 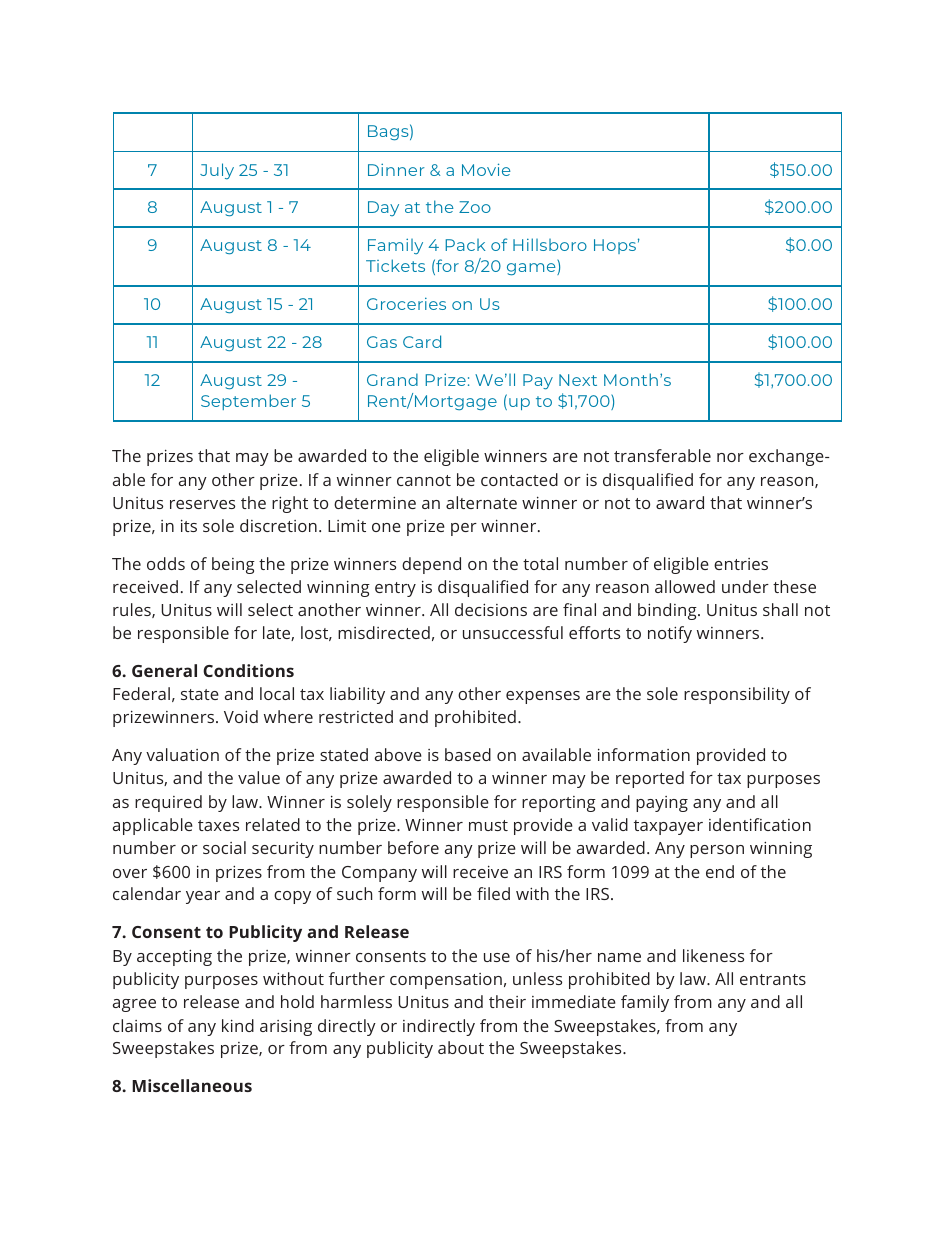 I want to click on about, so click(x=461, y=1047).
